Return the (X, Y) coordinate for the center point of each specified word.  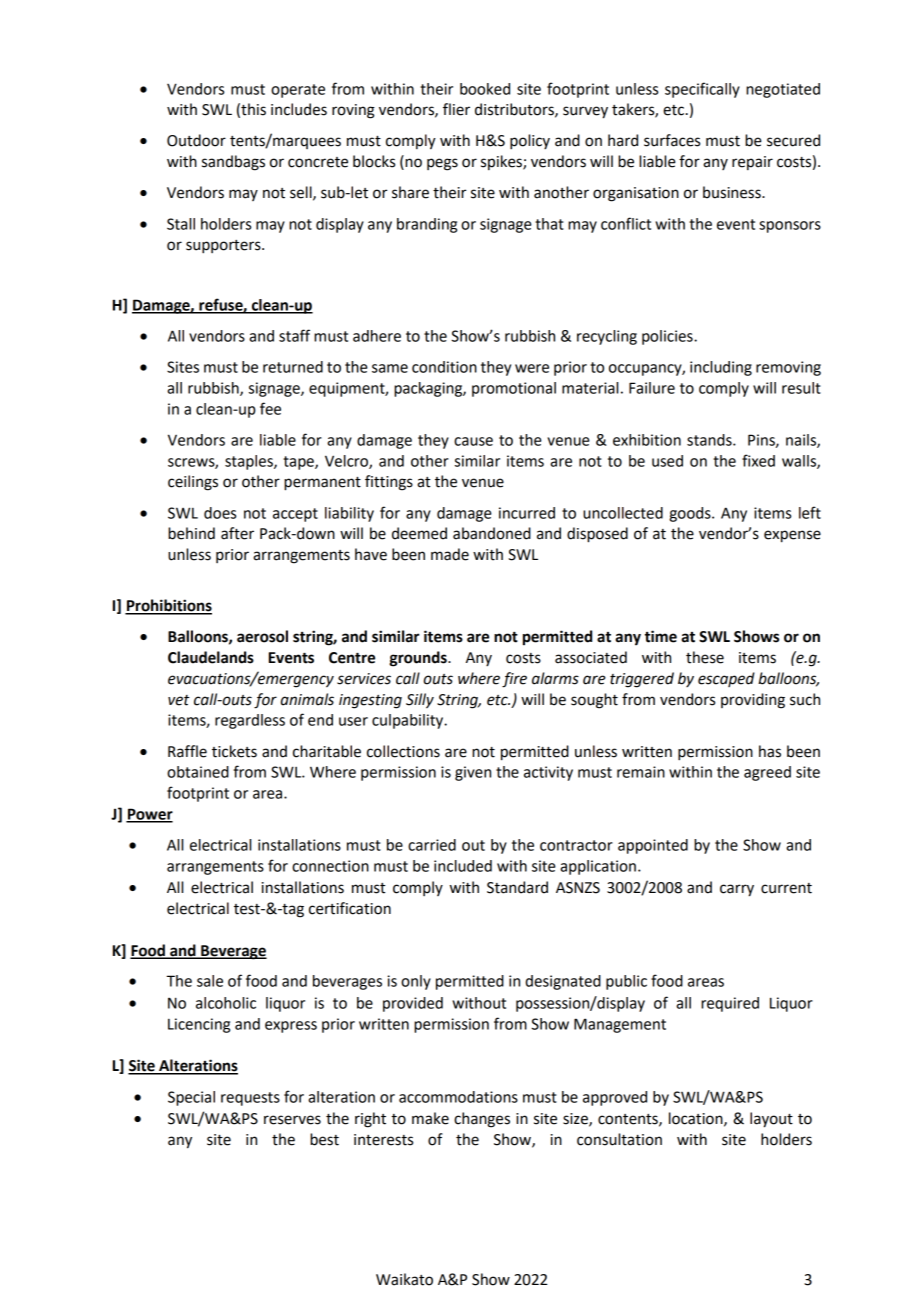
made (450, 554)
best (324, 1139)
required (730, 1004)
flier (456, 109)
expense (792, 536)
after (237, 533)
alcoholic (226, 1003)
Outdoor (196, 140)
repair (752, 163)
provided (413, 1004)
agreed (767, 773)
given (473, 773)
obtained (198, 772)
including (721, 368)
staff (294, 335)
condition (444, 367)
